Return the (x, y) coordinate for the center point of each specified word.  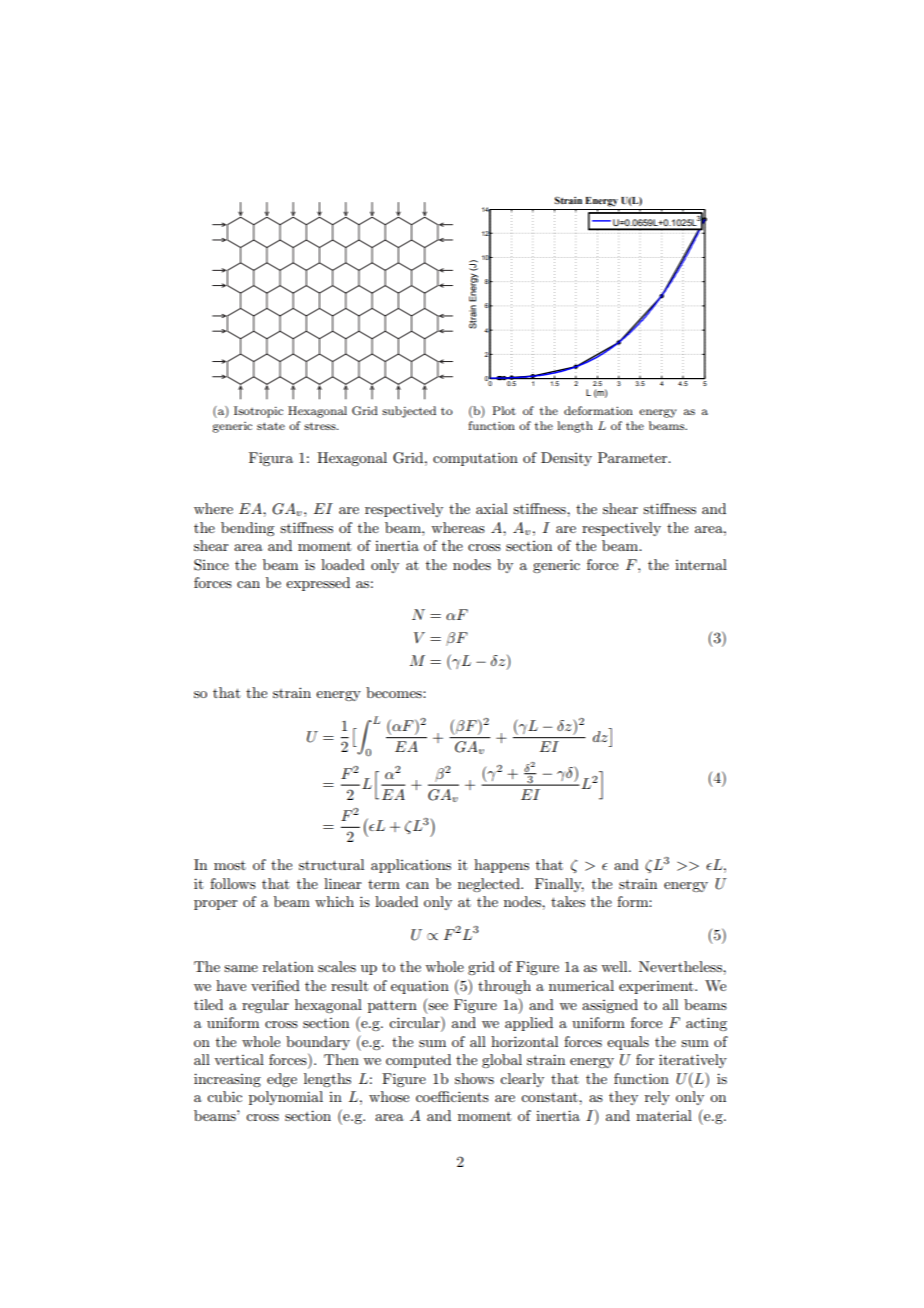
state (271, 426)
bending (247, 529)
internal (701, 564)
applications (411, 866)
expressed (318, 584)
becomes (395, 692)
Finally (559, 885)
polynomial (286, 1098)
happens (501, 866)
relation (288, 966)
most (230, 865)
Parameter (634, 457)
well (615, 966)
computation (475, 459)
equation (420, 987)
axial (492, 508)
